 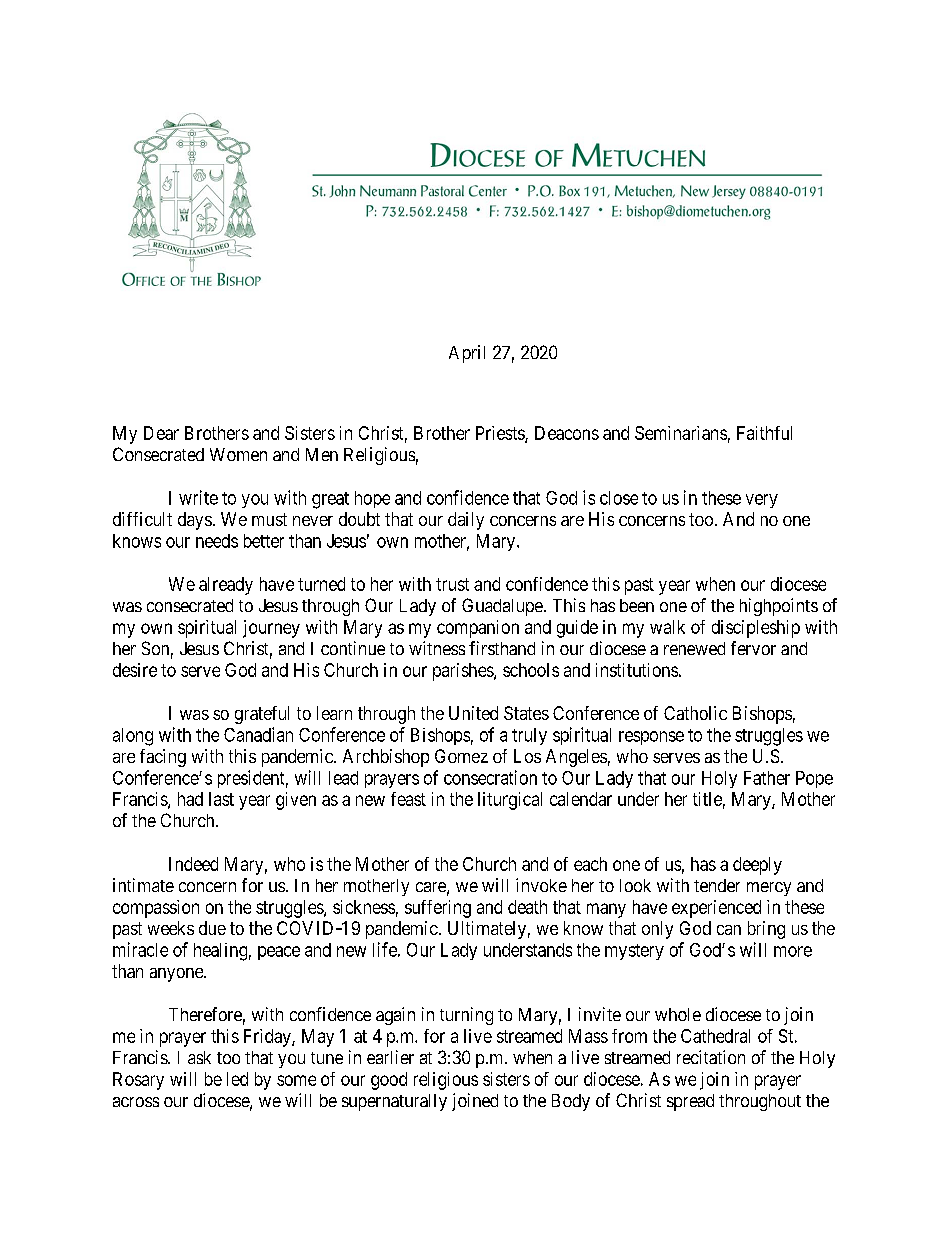 I want to click on Dear, so click(x=161, y=433).
